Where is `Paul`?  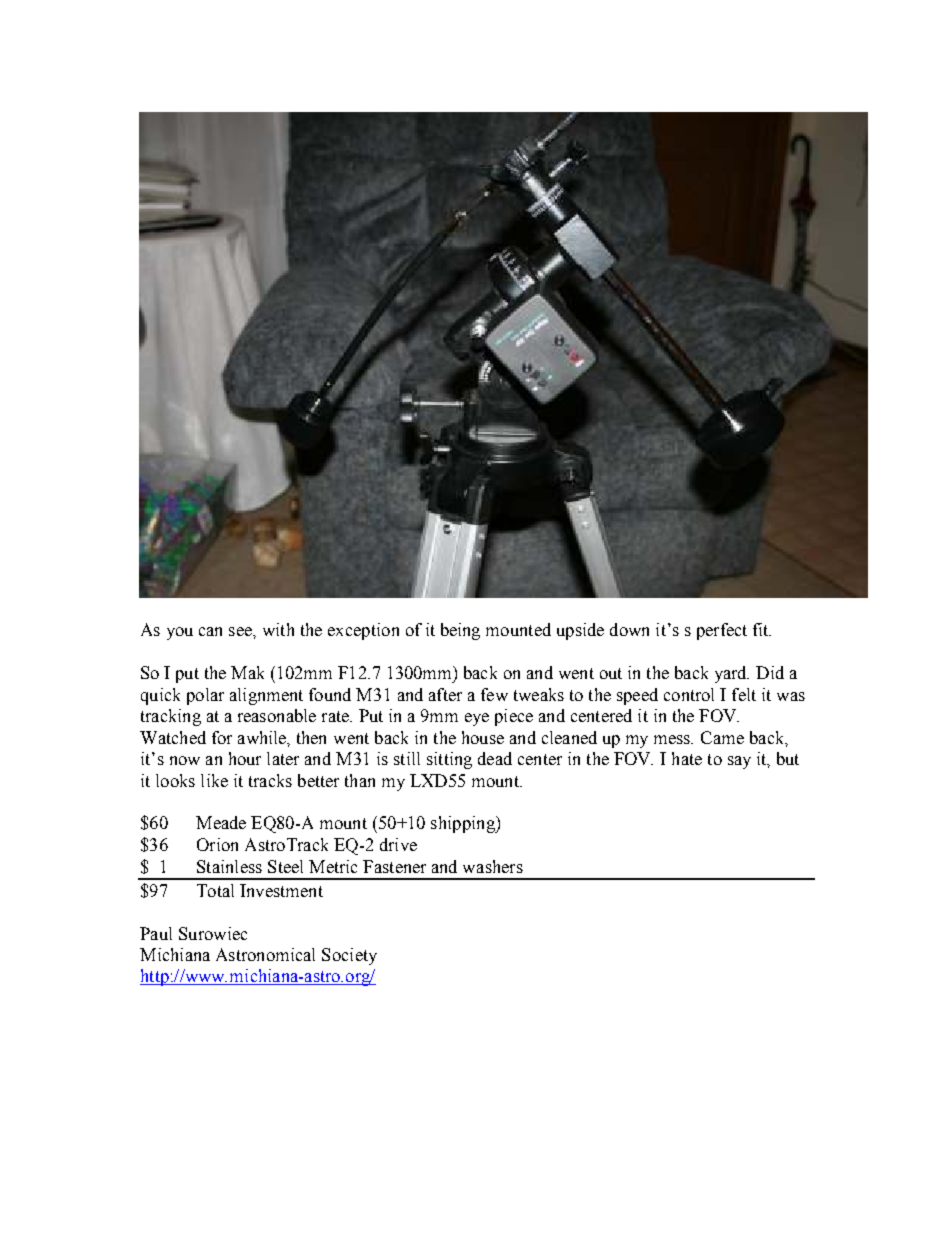
Paul is located at coordinates (156, 933).
